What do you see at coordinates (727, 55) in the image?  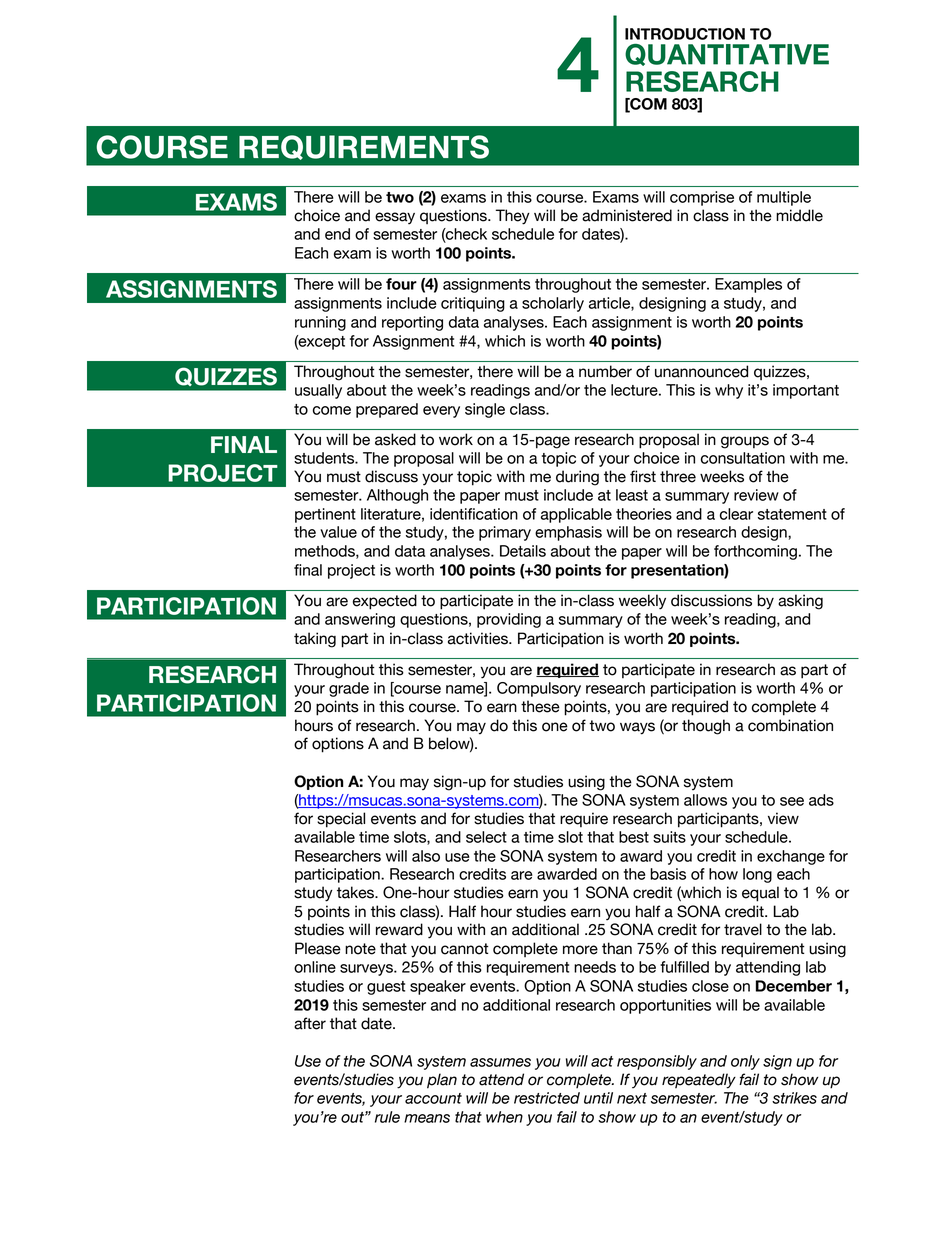 I see `QUANTITATIVE` at bounding box center [727, 55].
